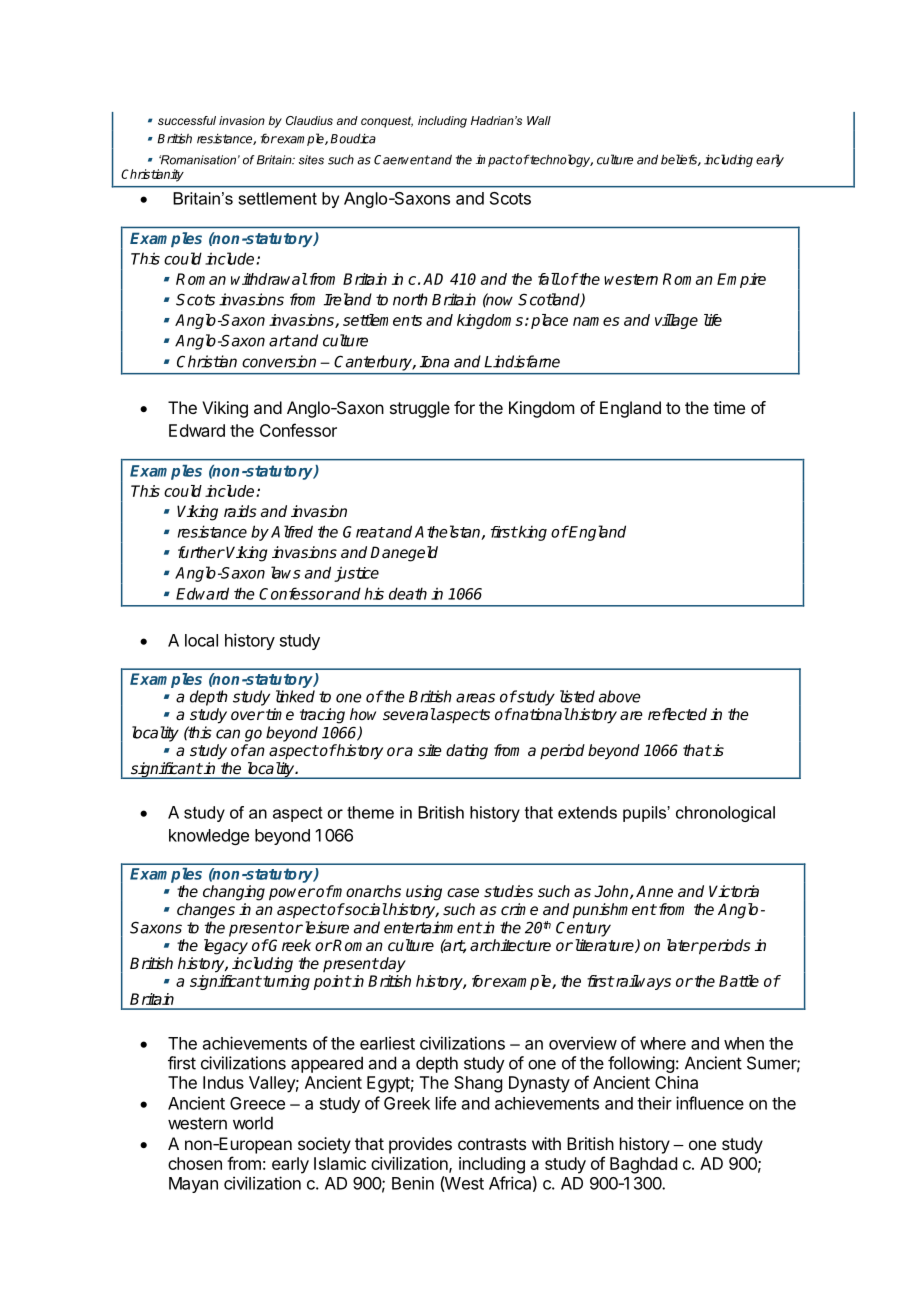 This screenshot has height=1308, width=924. Describe the element at coordinates (539, 120) in the screenshot. I see `Wall` at that location.
